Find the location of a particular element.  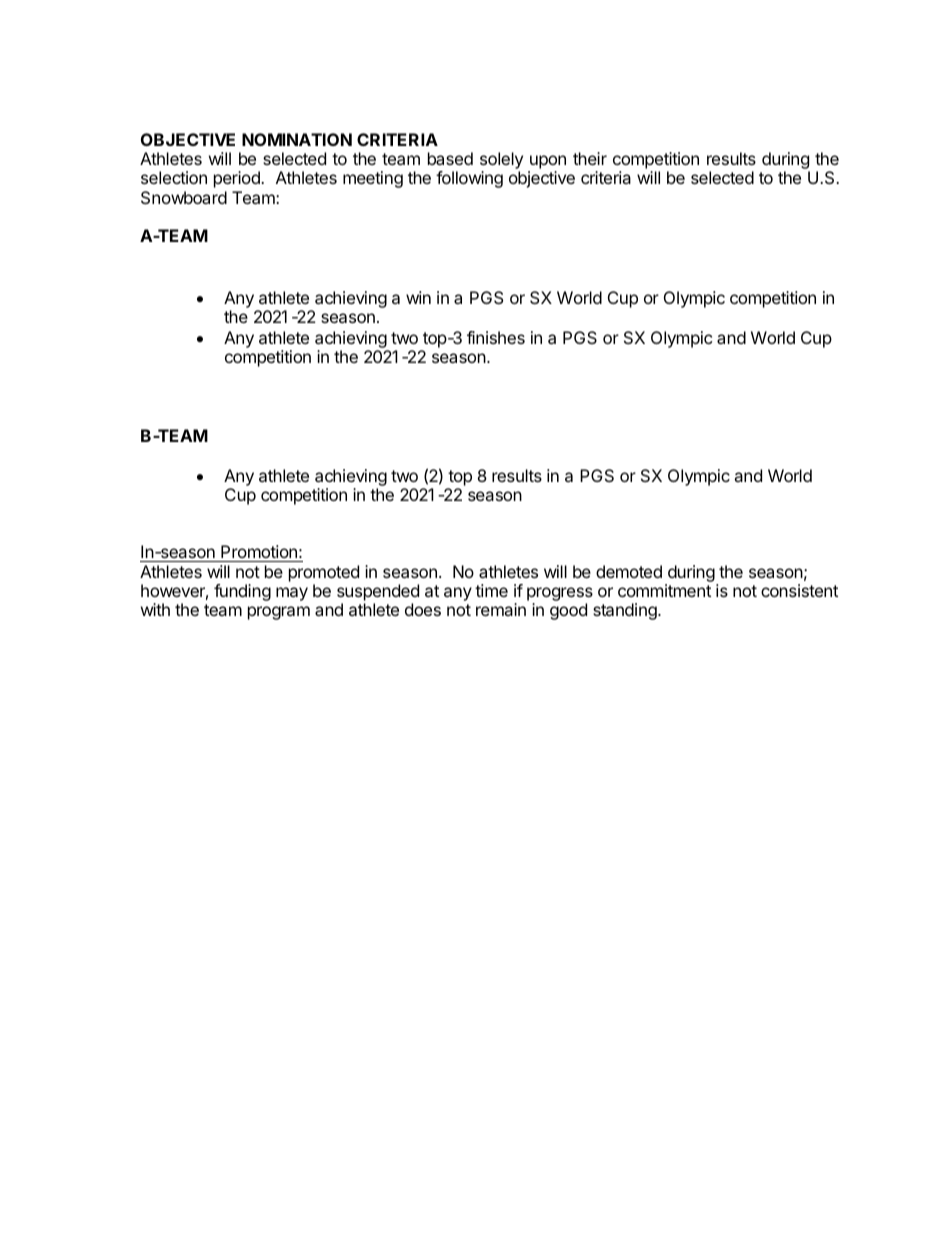

commitment is located at coordinates (664, 590).
